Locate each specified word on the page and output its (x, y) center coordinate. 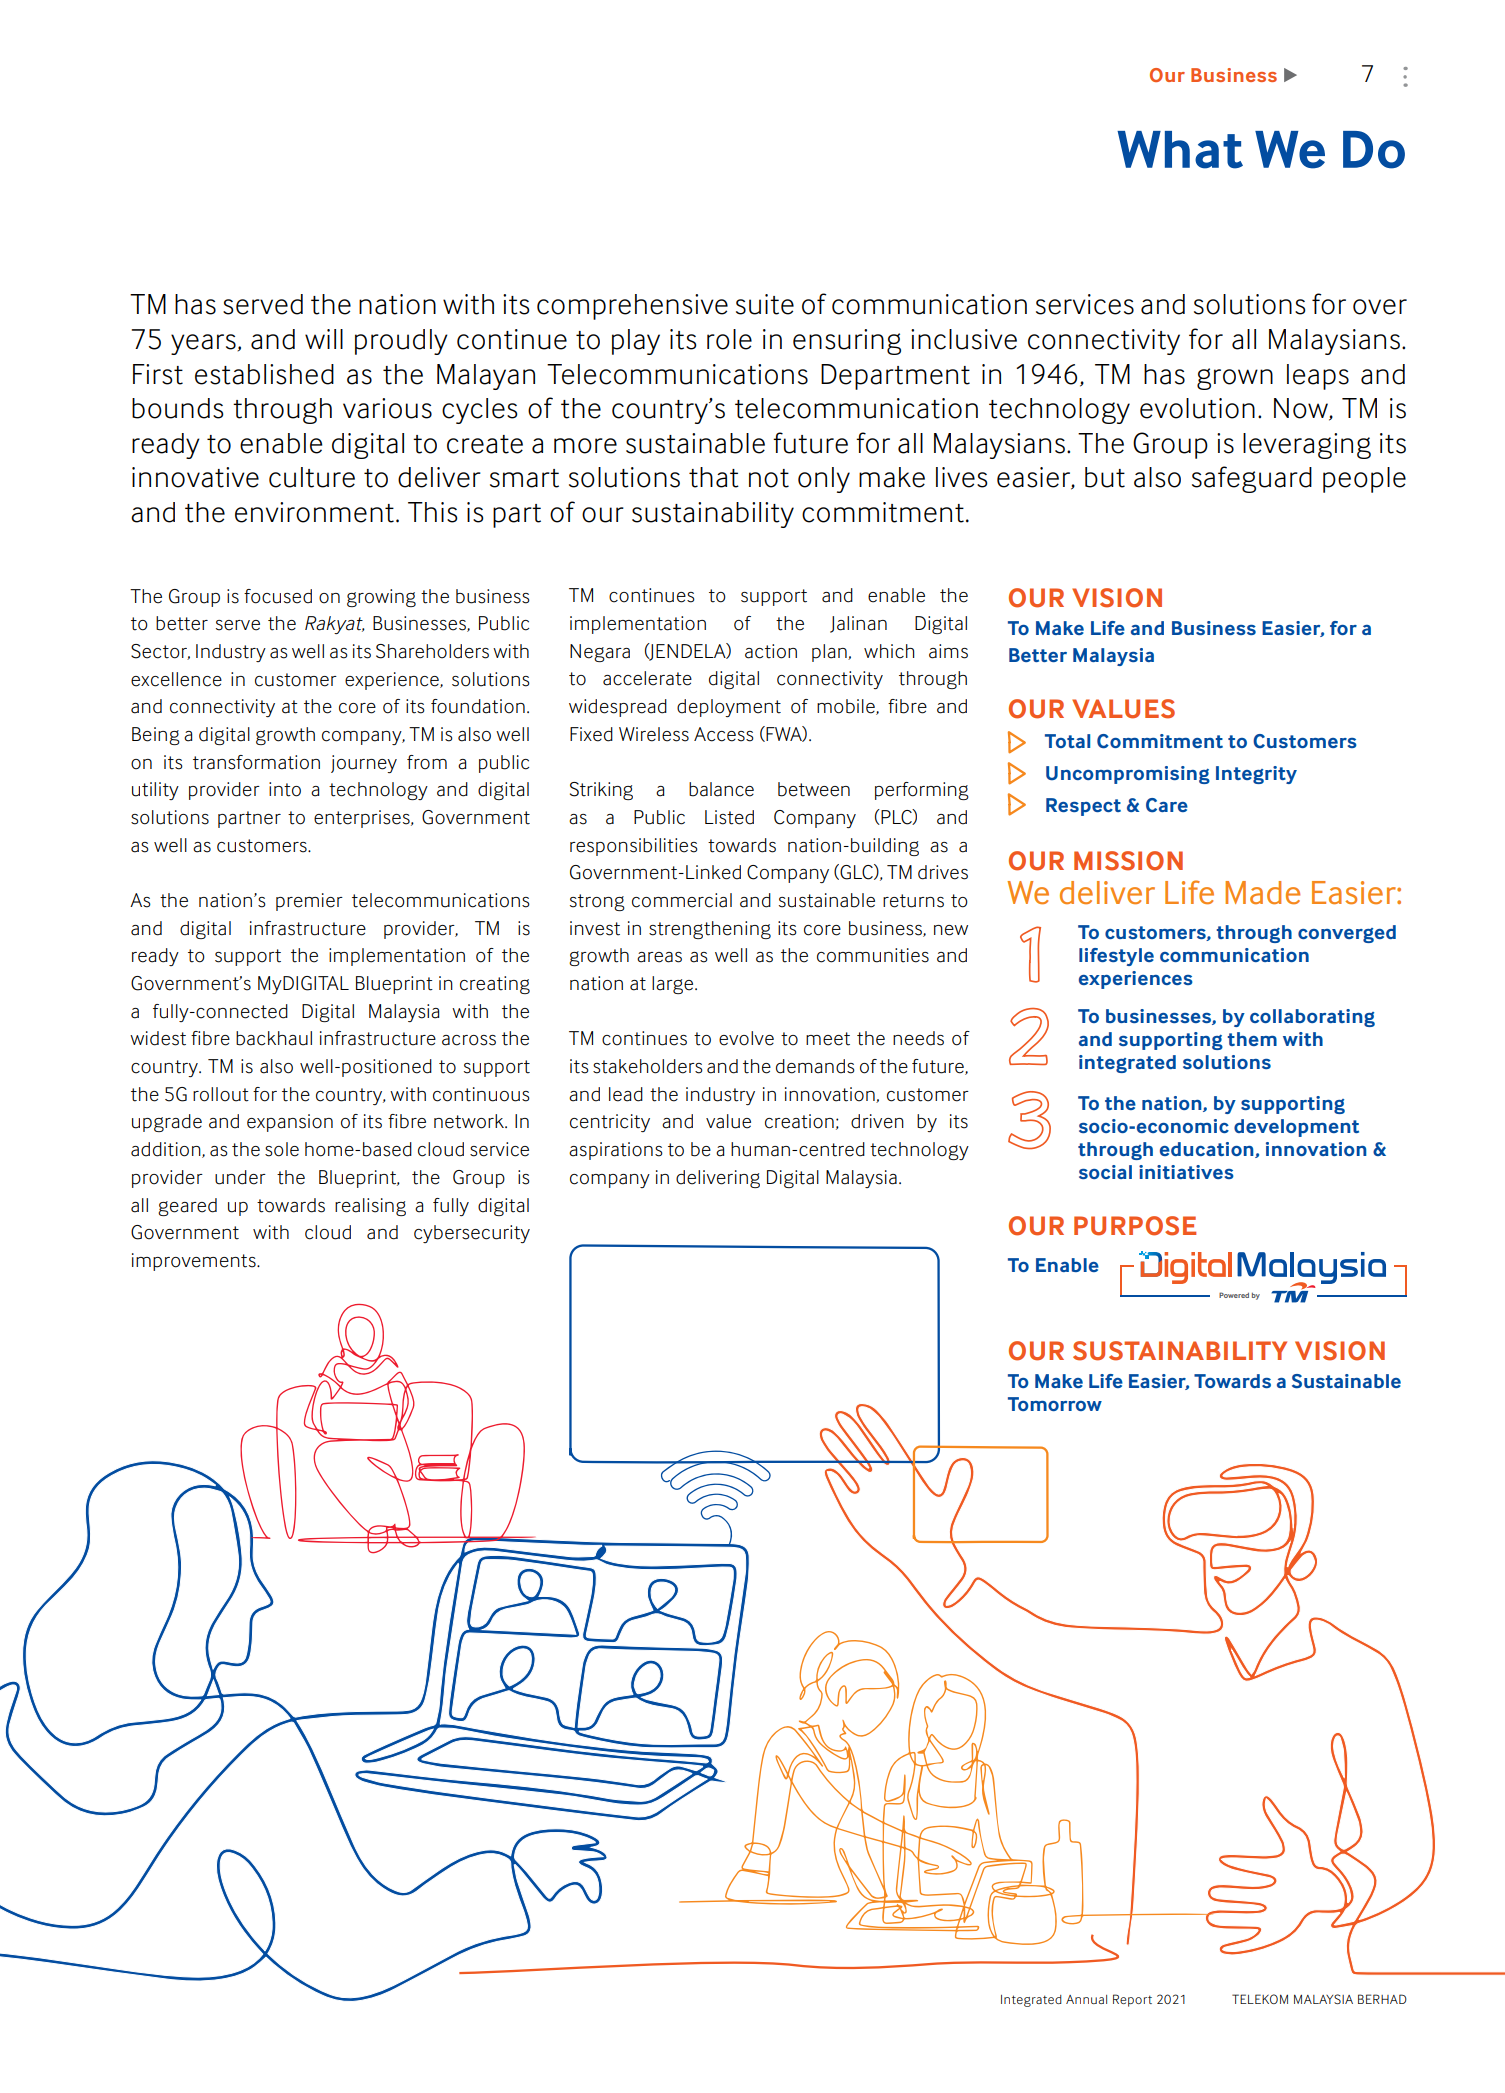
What (1180, 150)
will (324, 339)
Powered (1234, 1295)
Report (1132, 2000)
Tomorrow (1055, 1404)
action (771, 651)
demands (815, 1066)
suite (765, 304)
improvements (195, 1262)
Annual (1086, 1999)
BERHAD (1382, 1999)
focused (278, 596)
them (1252, 1039)
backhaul (274, 1038)
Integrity (1256, 775)
